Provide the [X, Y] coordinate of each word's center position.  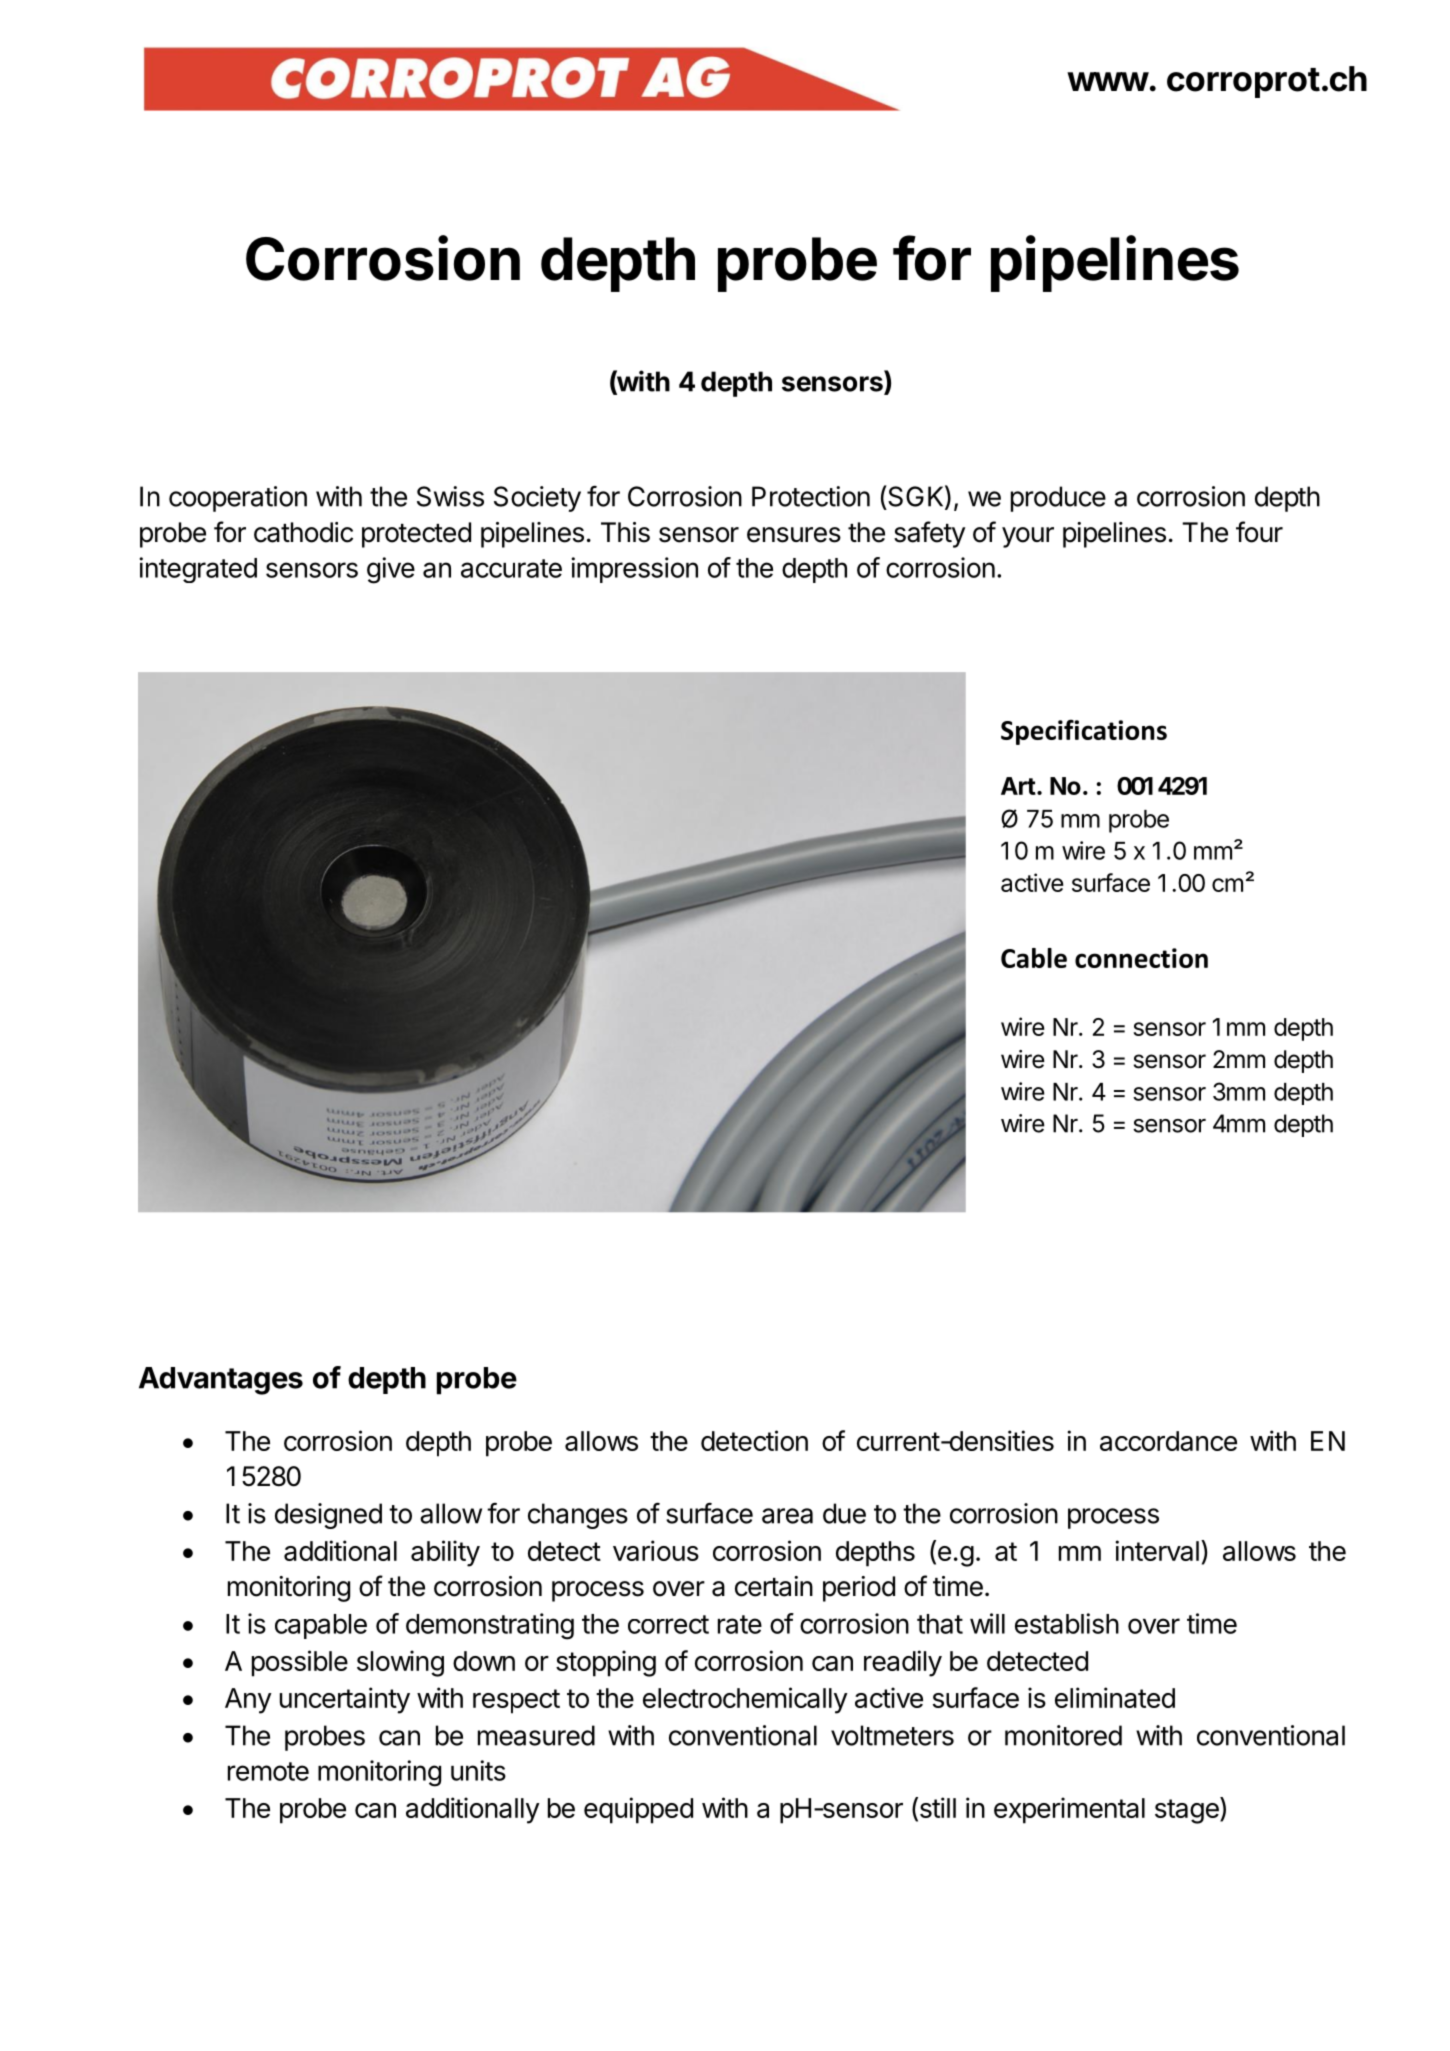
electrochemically [745, 1700]
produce [1058, 499]
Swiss [450, 496]
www [1108, 81]
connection [1141, 958]
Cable [1034, 958]
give [391, 570]
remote [268, 1771]
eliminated [1115, 1697]
